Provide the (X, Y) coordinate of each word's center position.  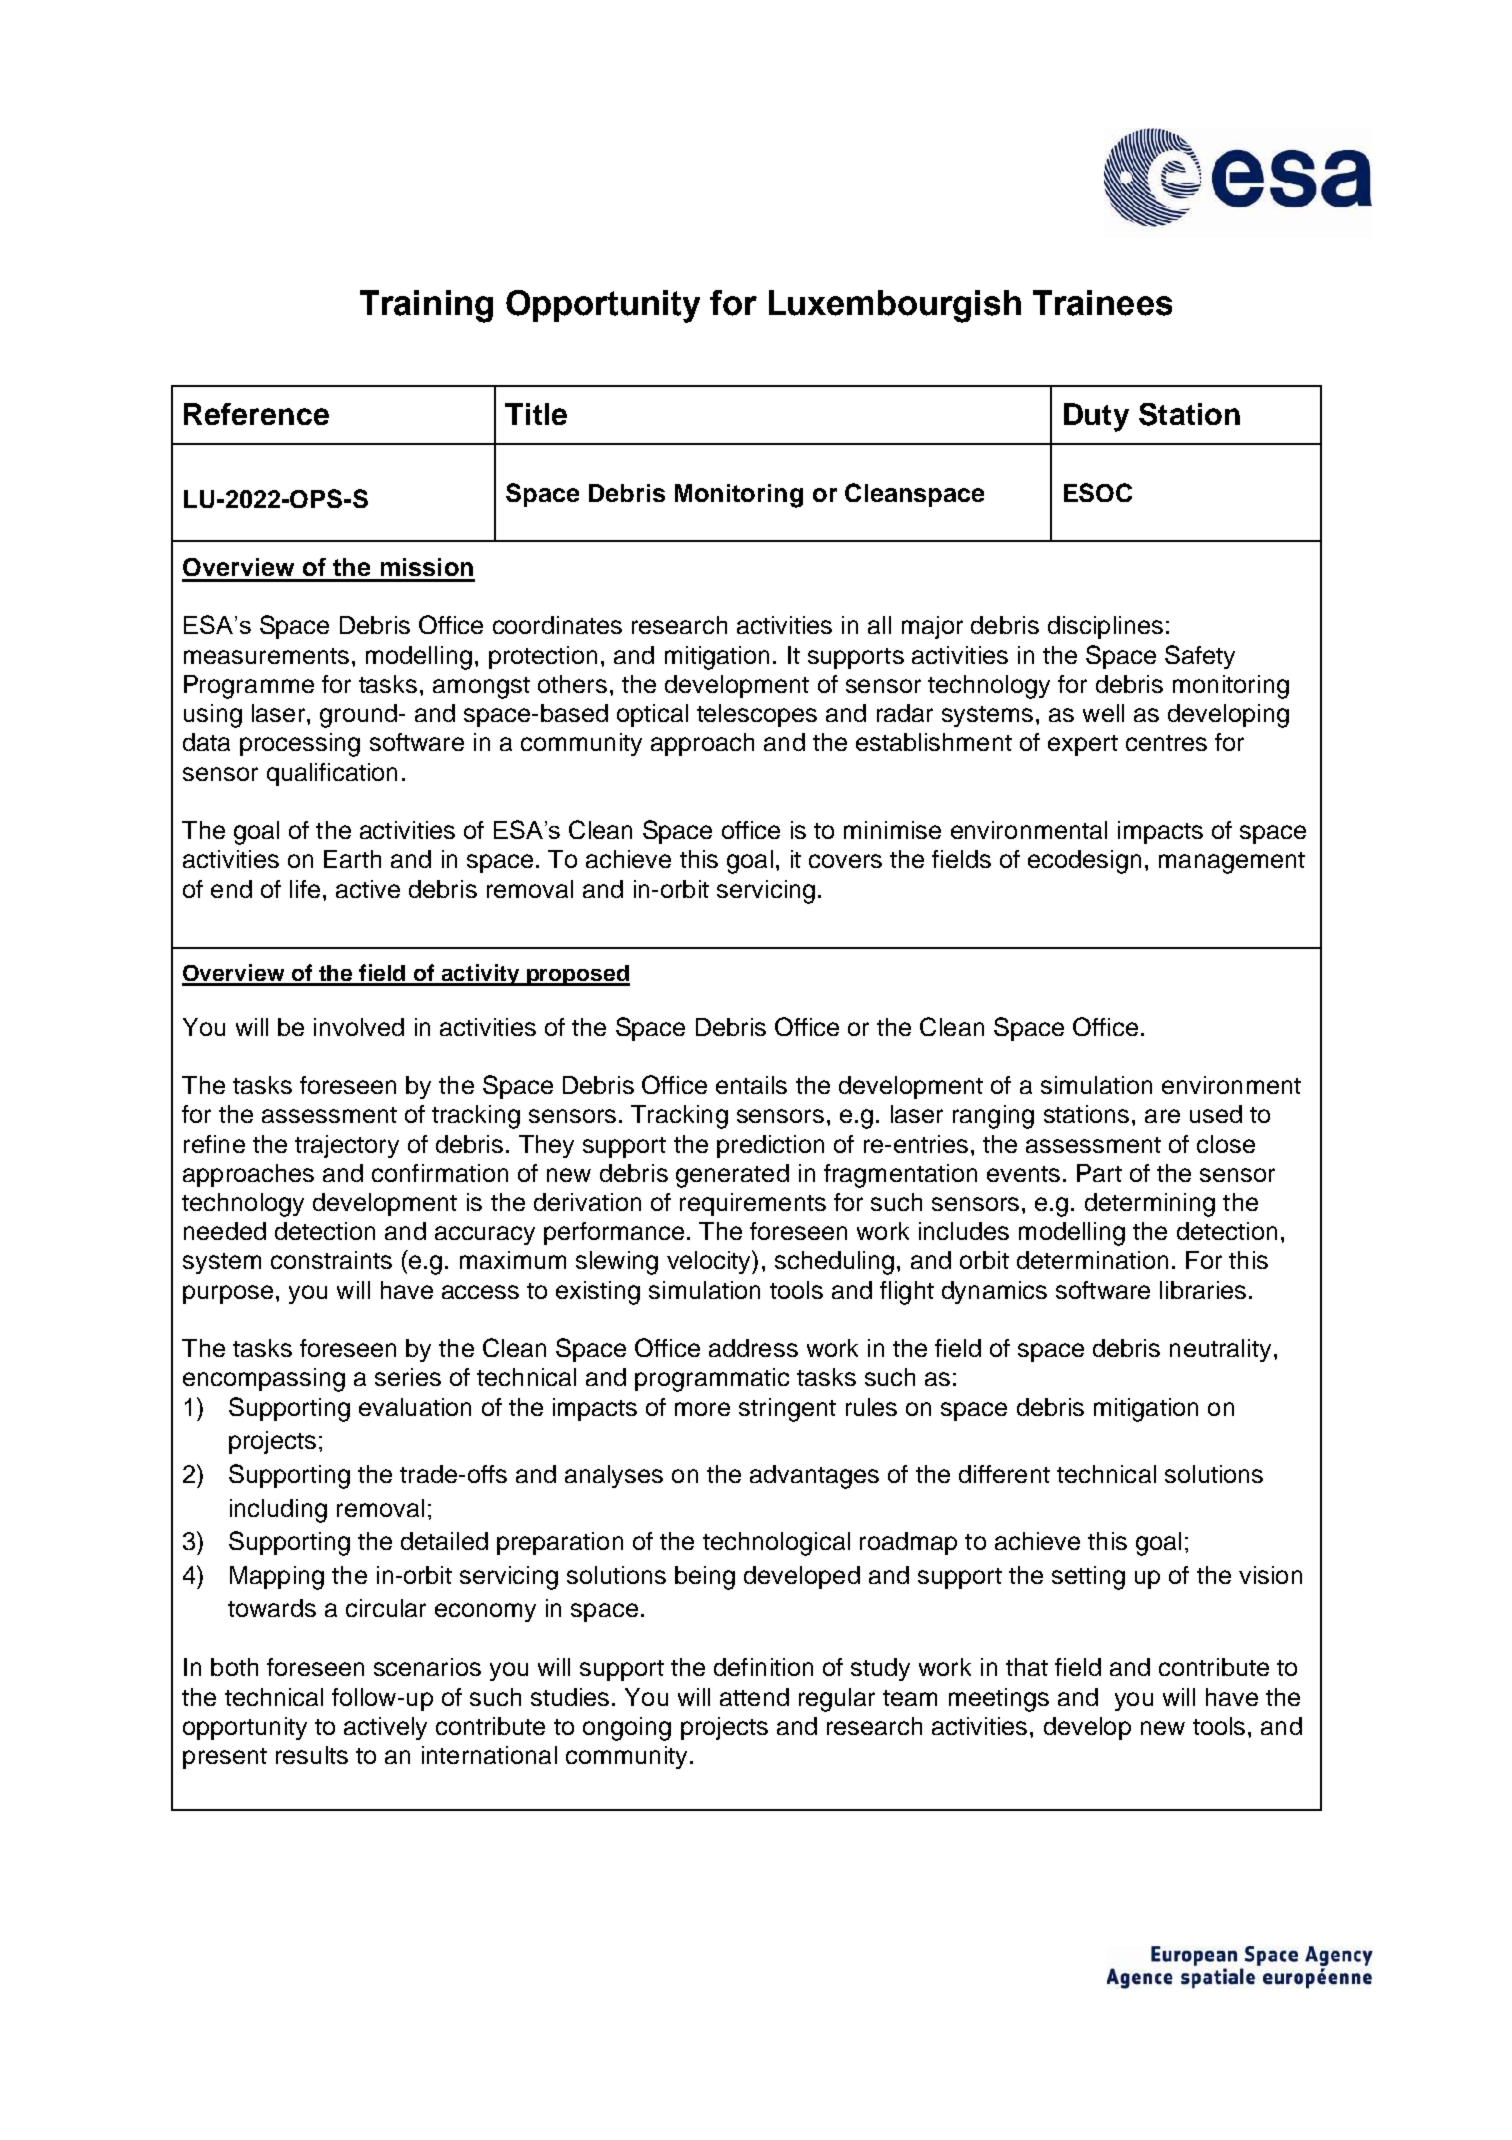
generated (732, 1176)
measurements (266, 656)
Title (536, 414)
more (702, 1409)
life (305, 889)
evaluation (415, 1407)
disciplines (1105, 627)
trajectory (347, 1146)
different (1004, 1474)
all (879, 625)
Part (1099, 1173)
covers (845, 861)
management (1232, 863)
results (312, 1755)
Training (426, 306)
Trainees (1102, 303)
